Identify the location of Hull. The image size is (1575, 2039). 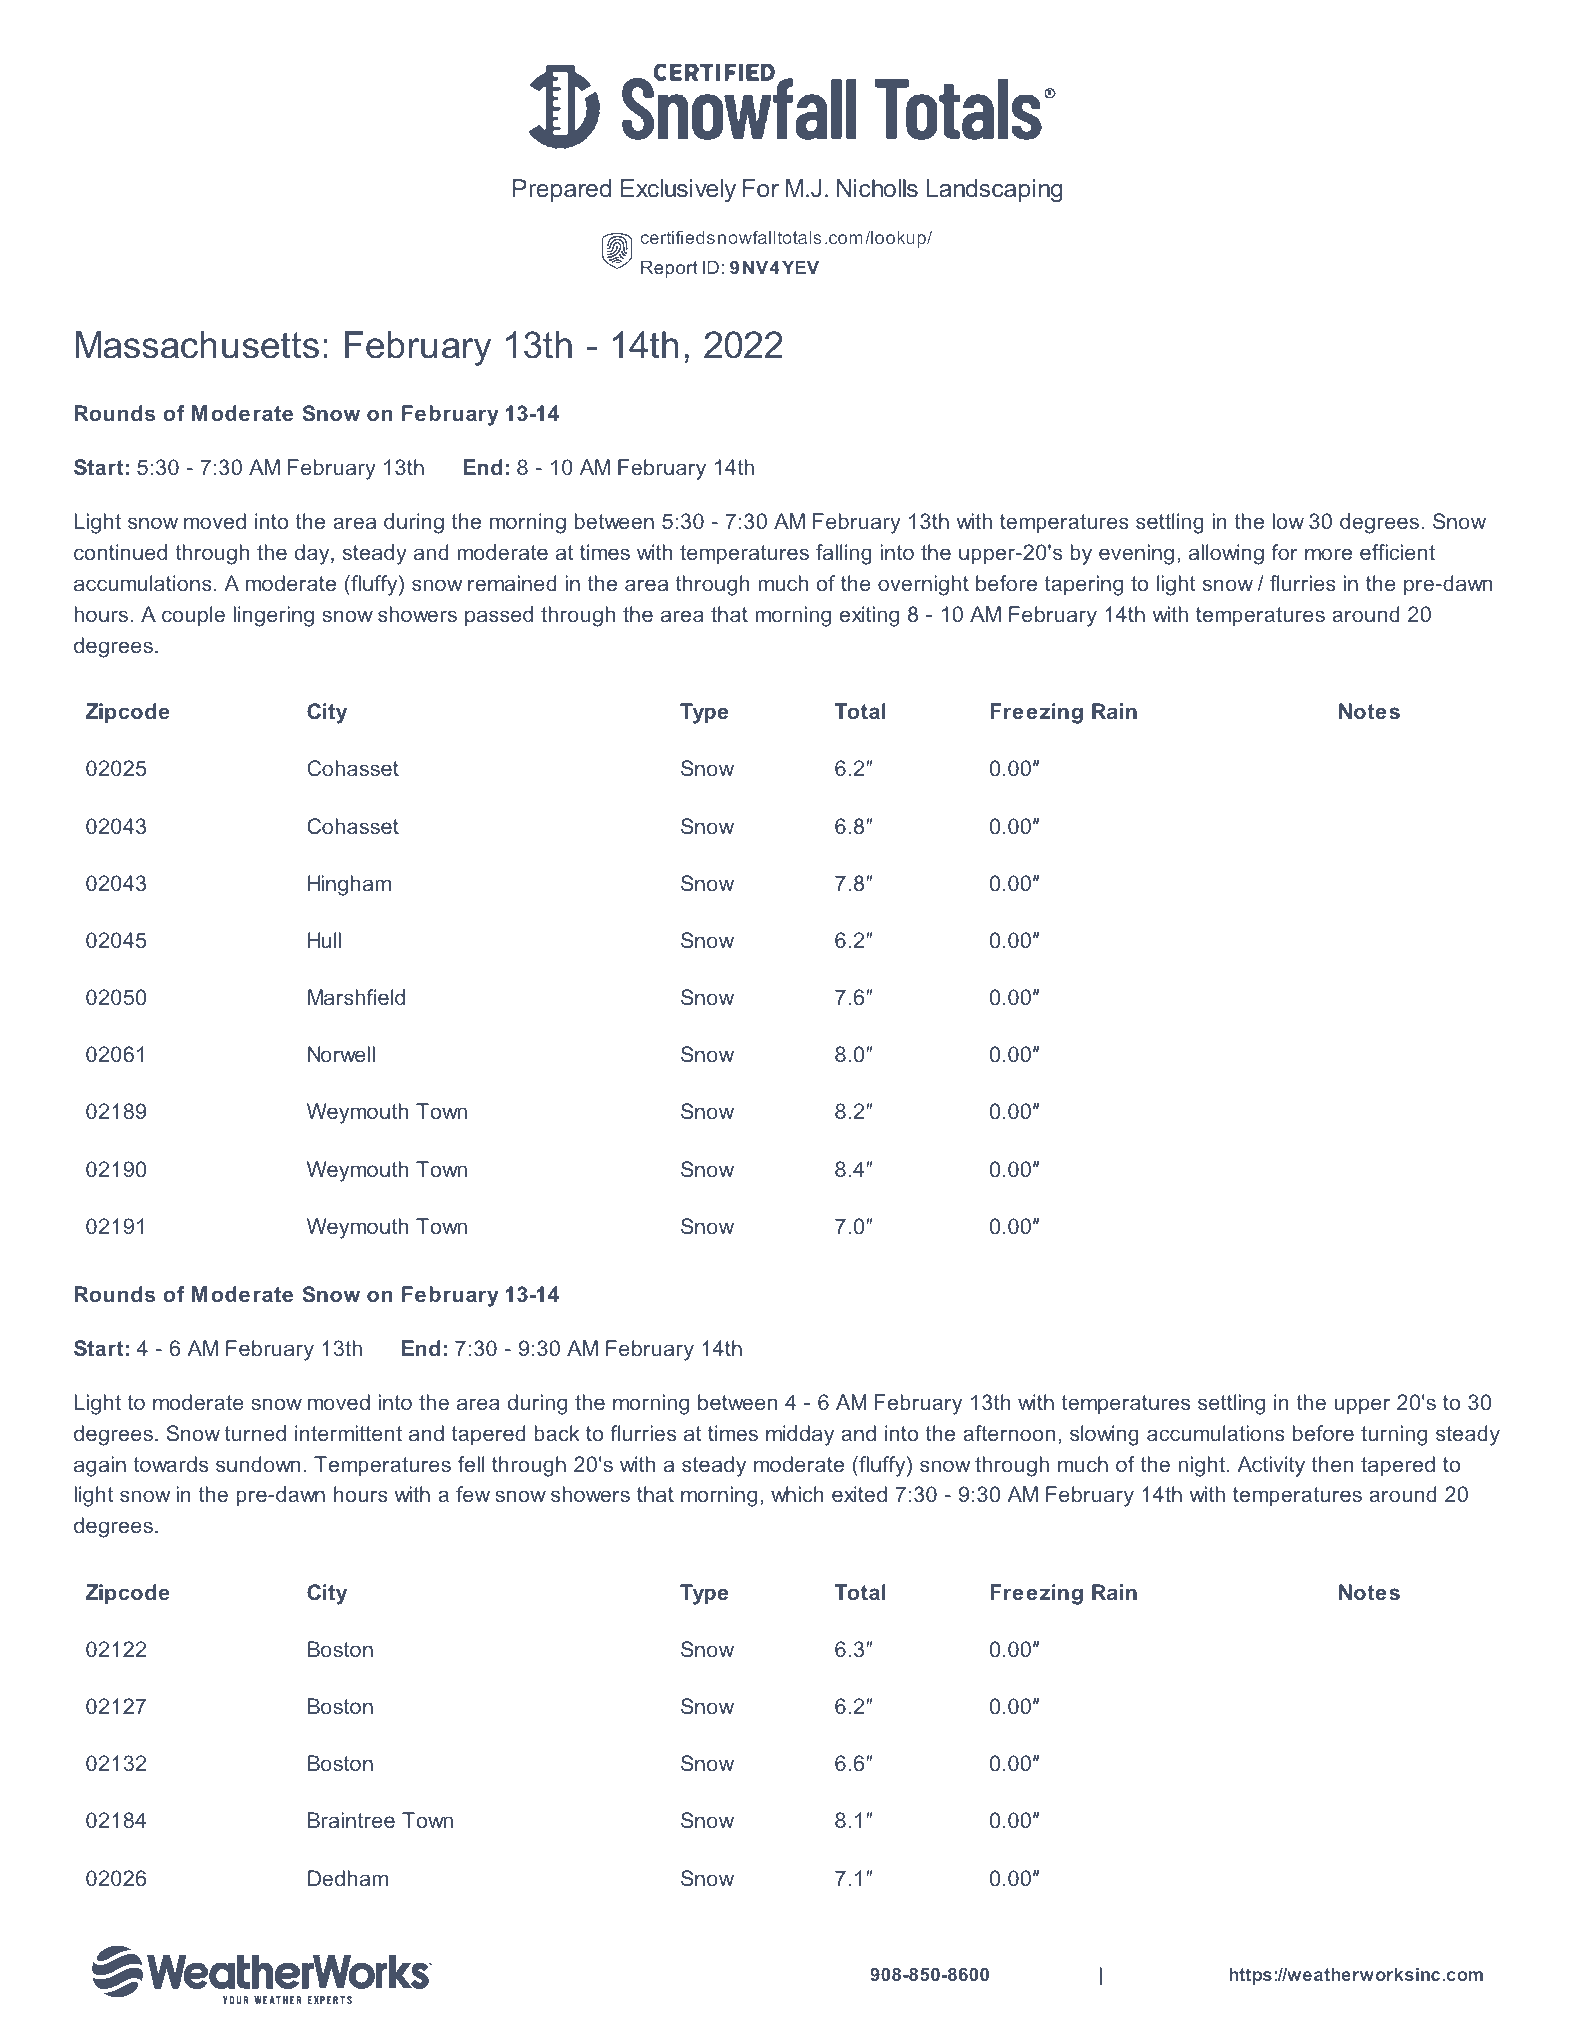
(324, 940).
